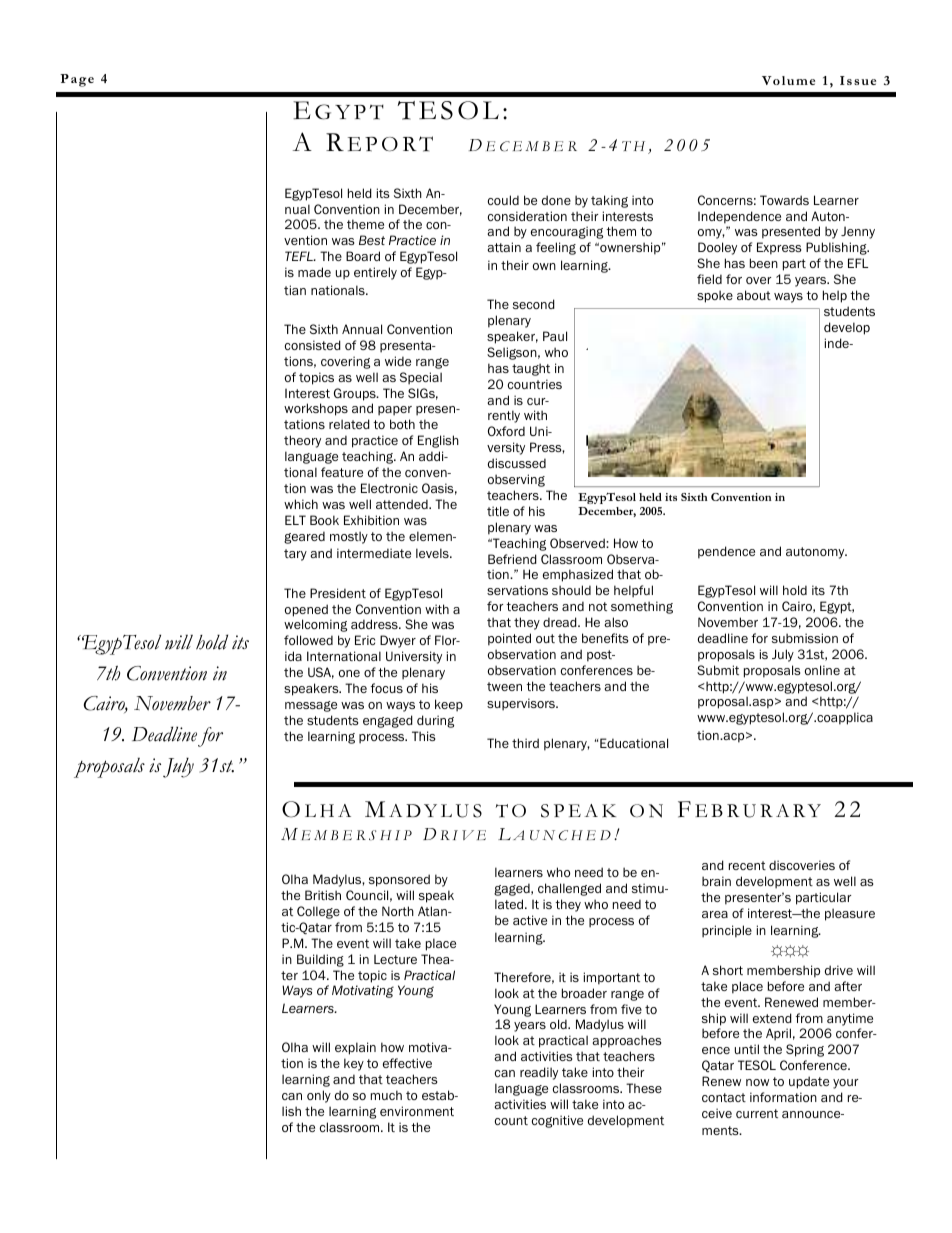 The width and height of the screenshot is (952, 1233). Describe the element at coordinates (424, 736) in the screenshot. I see `This` at that location.
